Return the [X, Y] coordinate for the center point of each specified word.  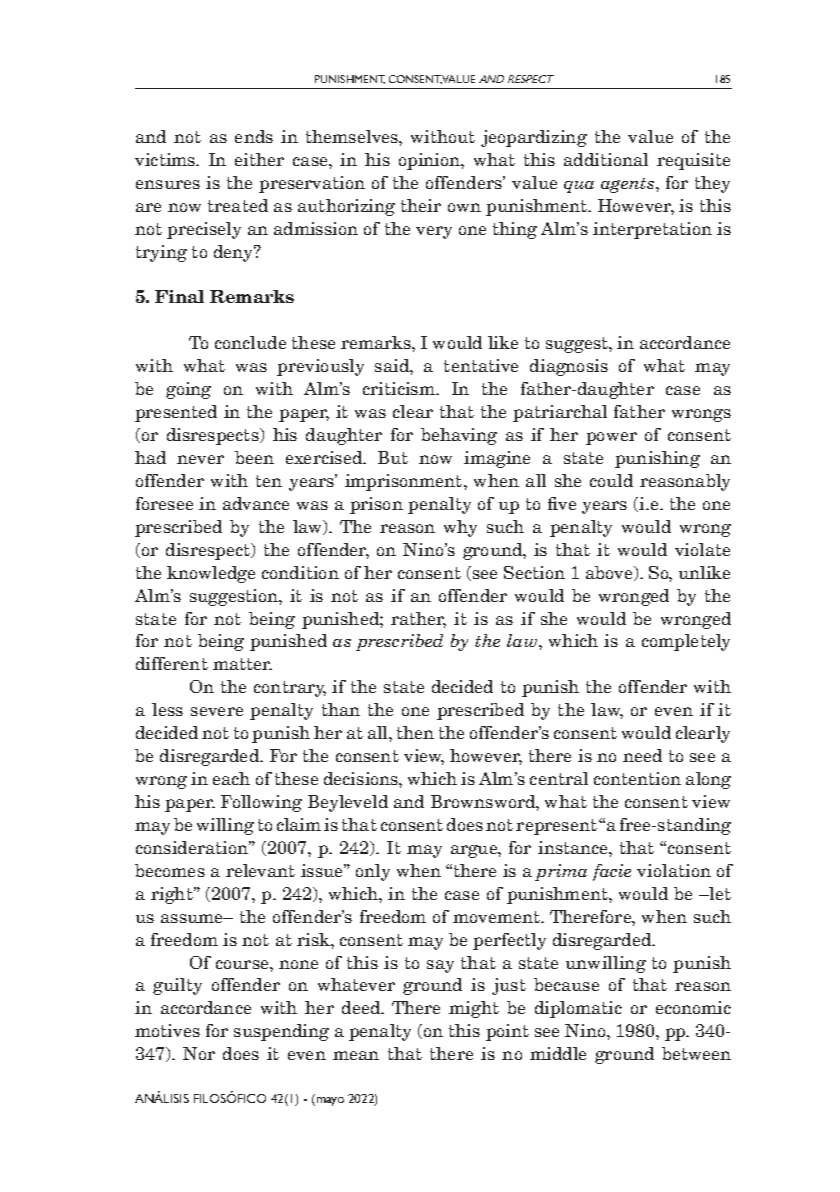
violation [674, 870]
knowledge [211, 574]
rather [418, 620]
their [421, 205]
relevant [260, 870]
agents [629, 185]
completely [686, 642]
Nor [199, 1053]
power [611, 438]
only [373, 872]
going [188, 390]
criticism [400, 388]
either [259, 159]
